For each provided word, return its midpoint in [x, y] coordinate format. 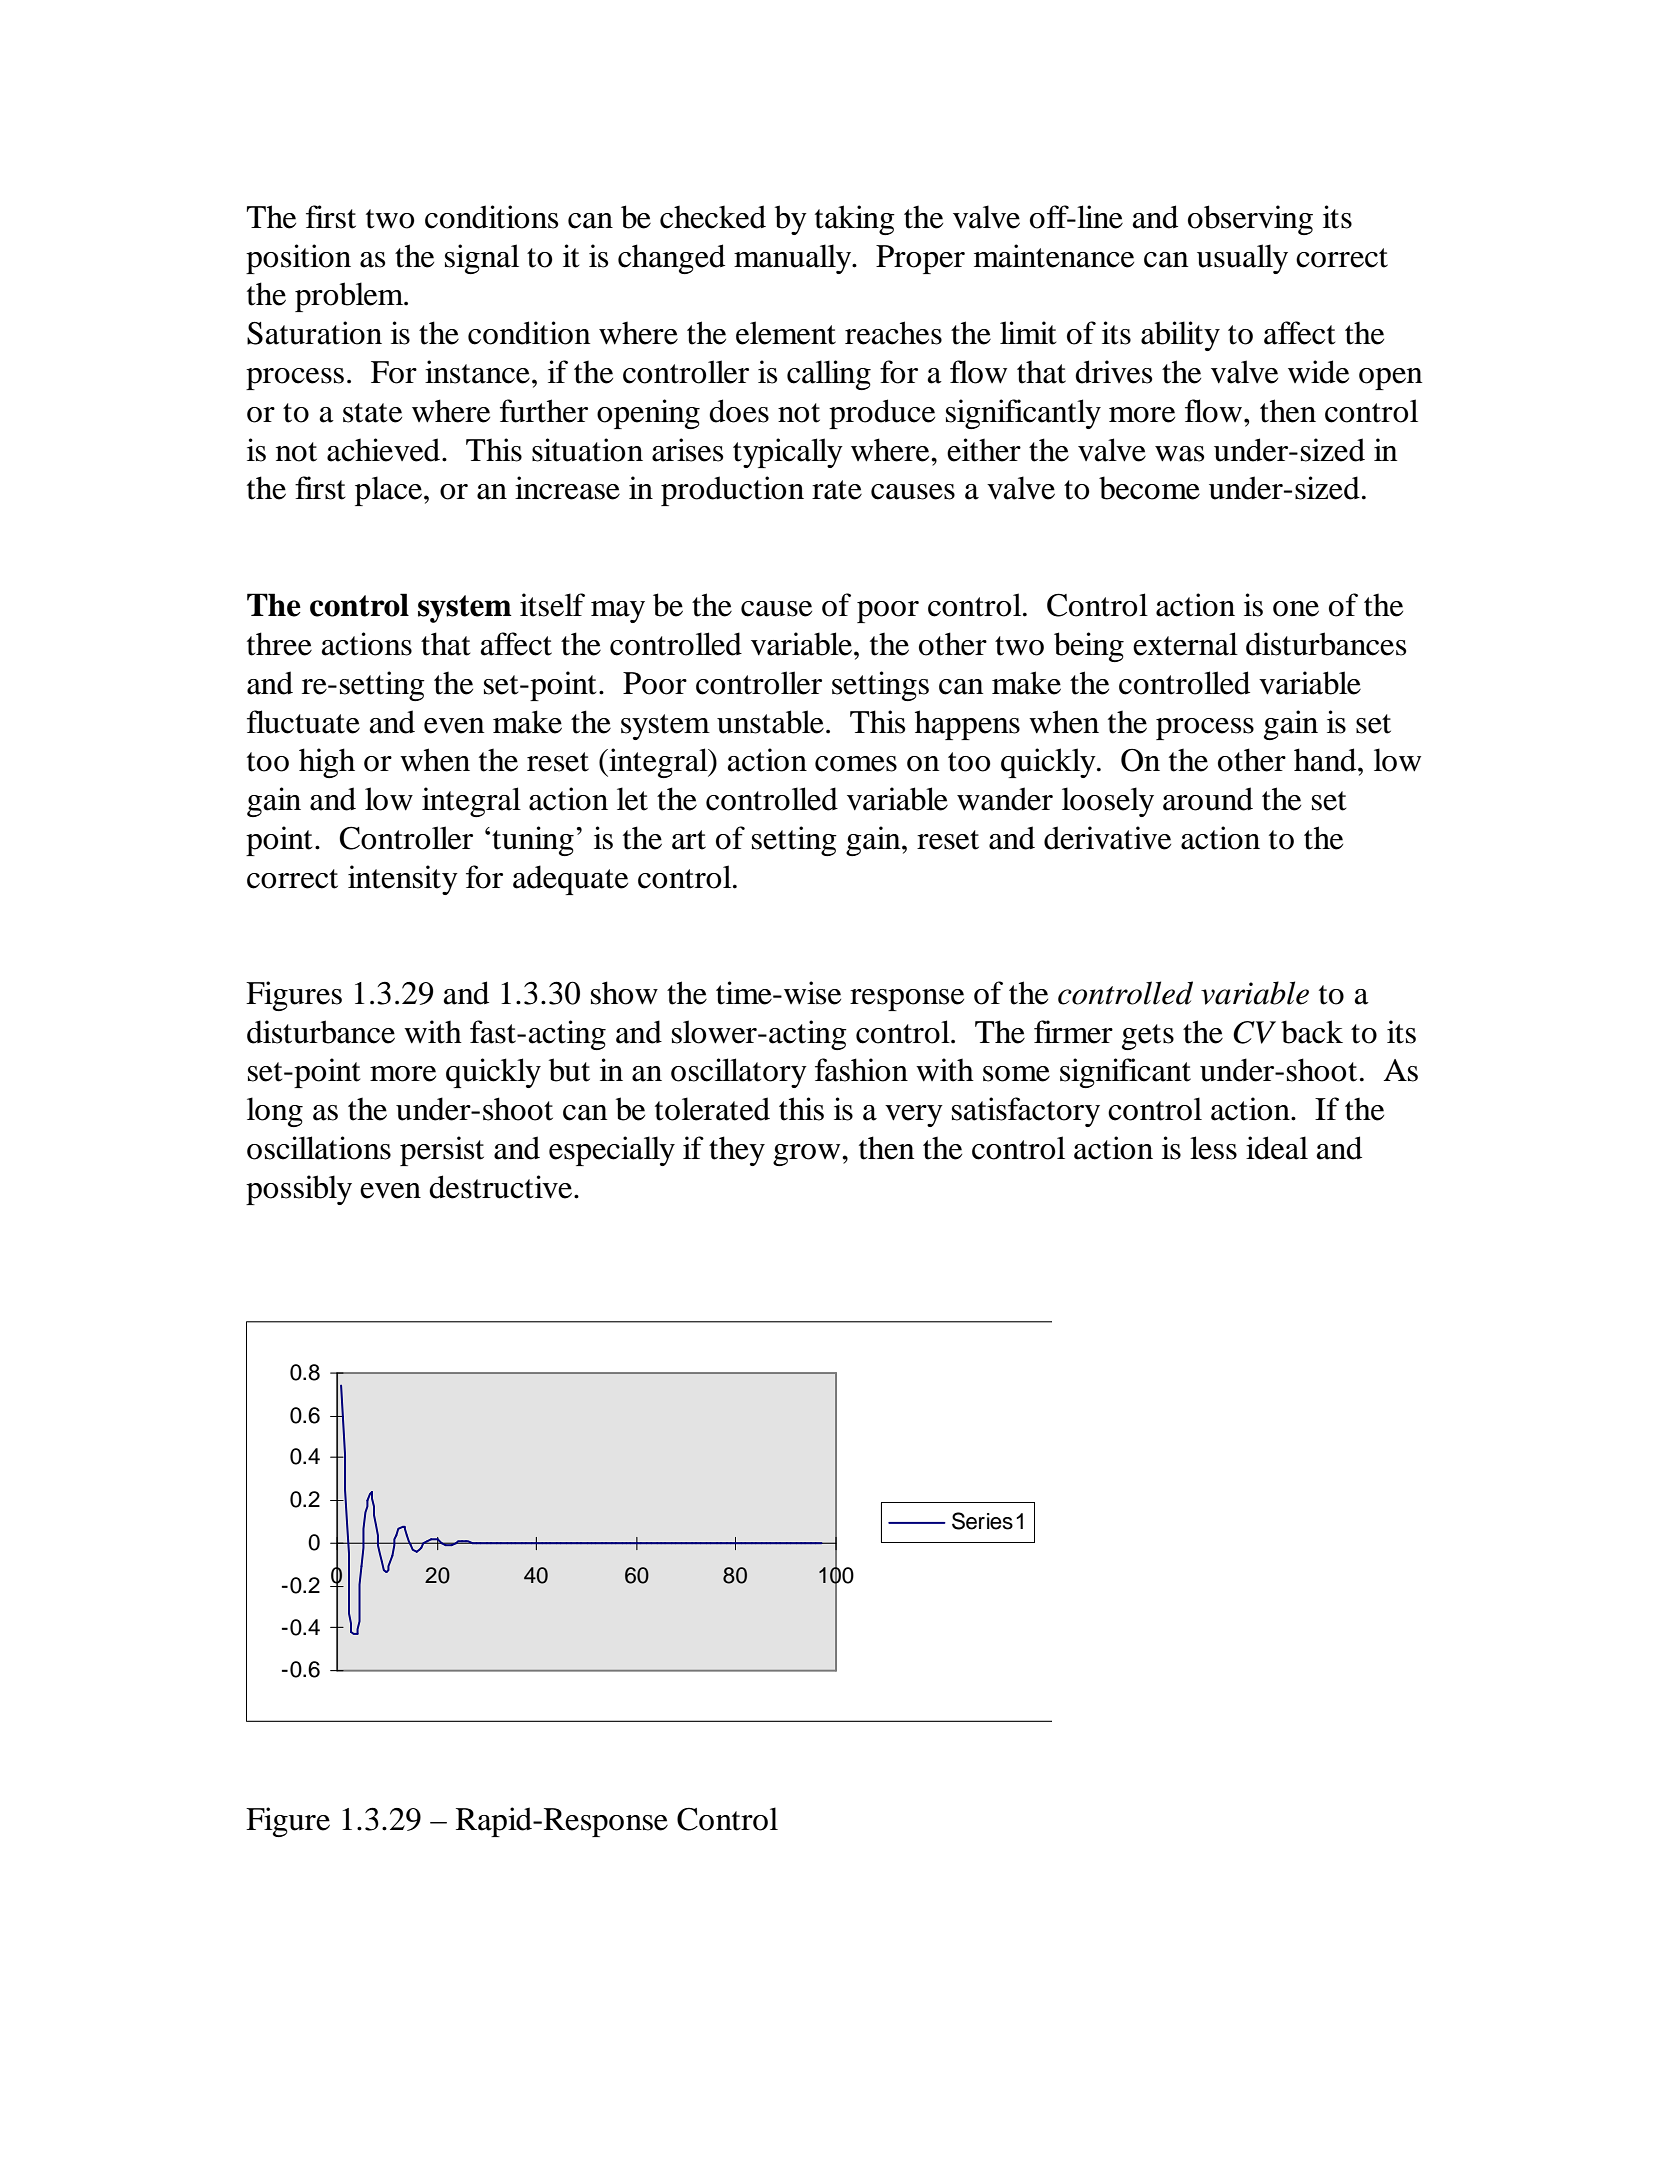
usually [1242, 259]
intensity [403, 880]
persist [442, 1151]
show [624, 993]
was [1179, 454]
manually [793, 259]
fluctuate [303, 722]
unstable [770, 722]
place [390, 491]
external [1185, 644]
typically [788, 453]
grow [808, 1155]
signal [482, 259]
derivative [1107, 838]
